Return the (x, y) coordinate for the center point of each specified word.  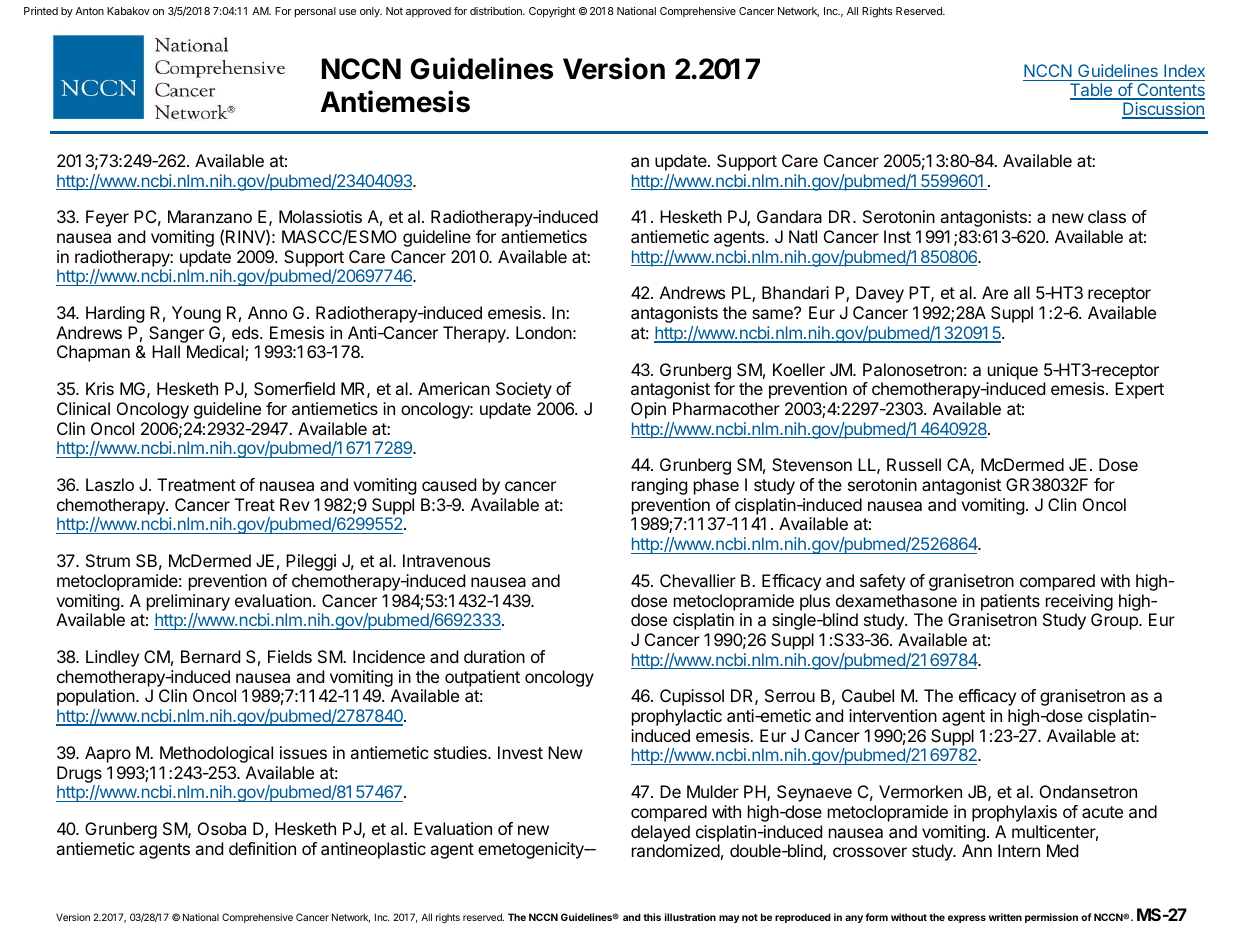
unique (1013, 371)
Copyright (552, 12)
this (652, 917)
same (773, 313)
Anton (89, 11)
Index (1184, 70)
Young (196, 314)
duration (494, 656)
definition (262, 848)
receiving (1079, 602)
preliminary (188, 602)
